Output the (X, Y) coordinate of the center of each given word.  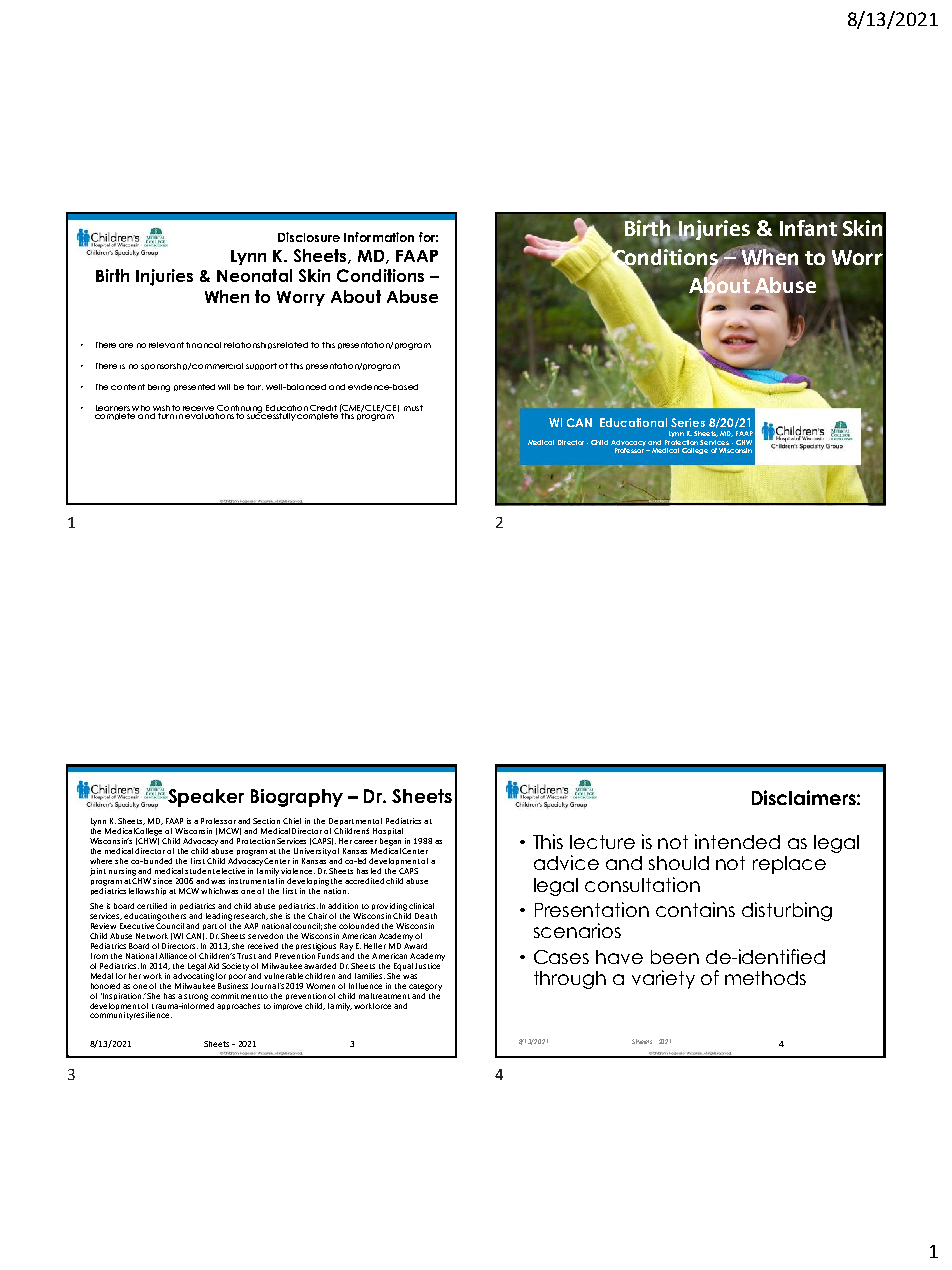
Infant (808, 228)
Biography (297, 798)
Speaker (205, 798)
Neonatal (254, 275)
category (425, 987)
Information (379, 237)
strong (196, 997)
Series (688, 422)
